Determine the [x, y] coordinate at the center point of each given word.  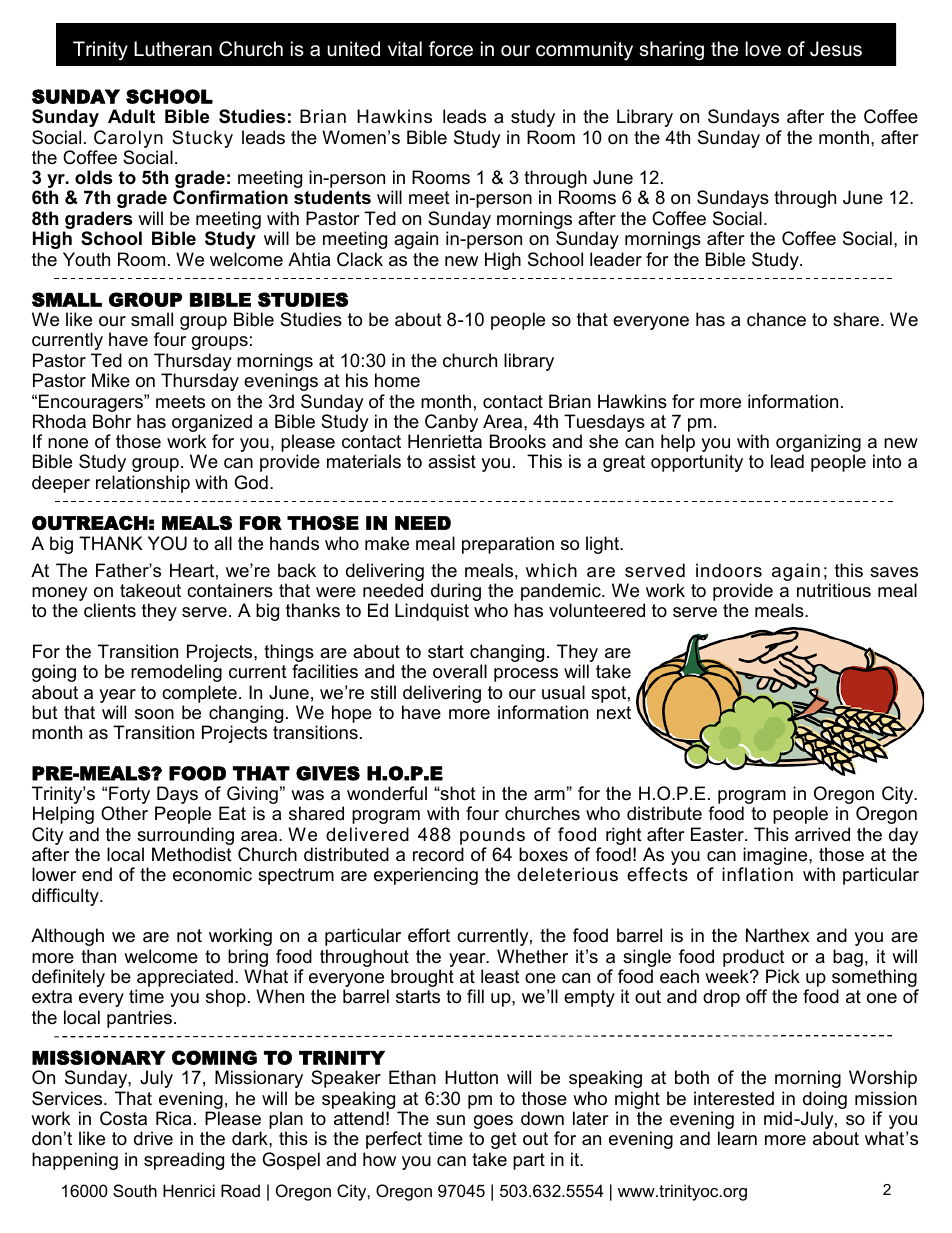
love [763, 49]
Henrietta [445, 441]
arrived [822, 834]
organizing [818, 444]
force [451, 49]
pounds [492, 836]
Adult [131, 116]
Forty [128, 796]
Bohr [112, 421]
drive [153, 1138]
